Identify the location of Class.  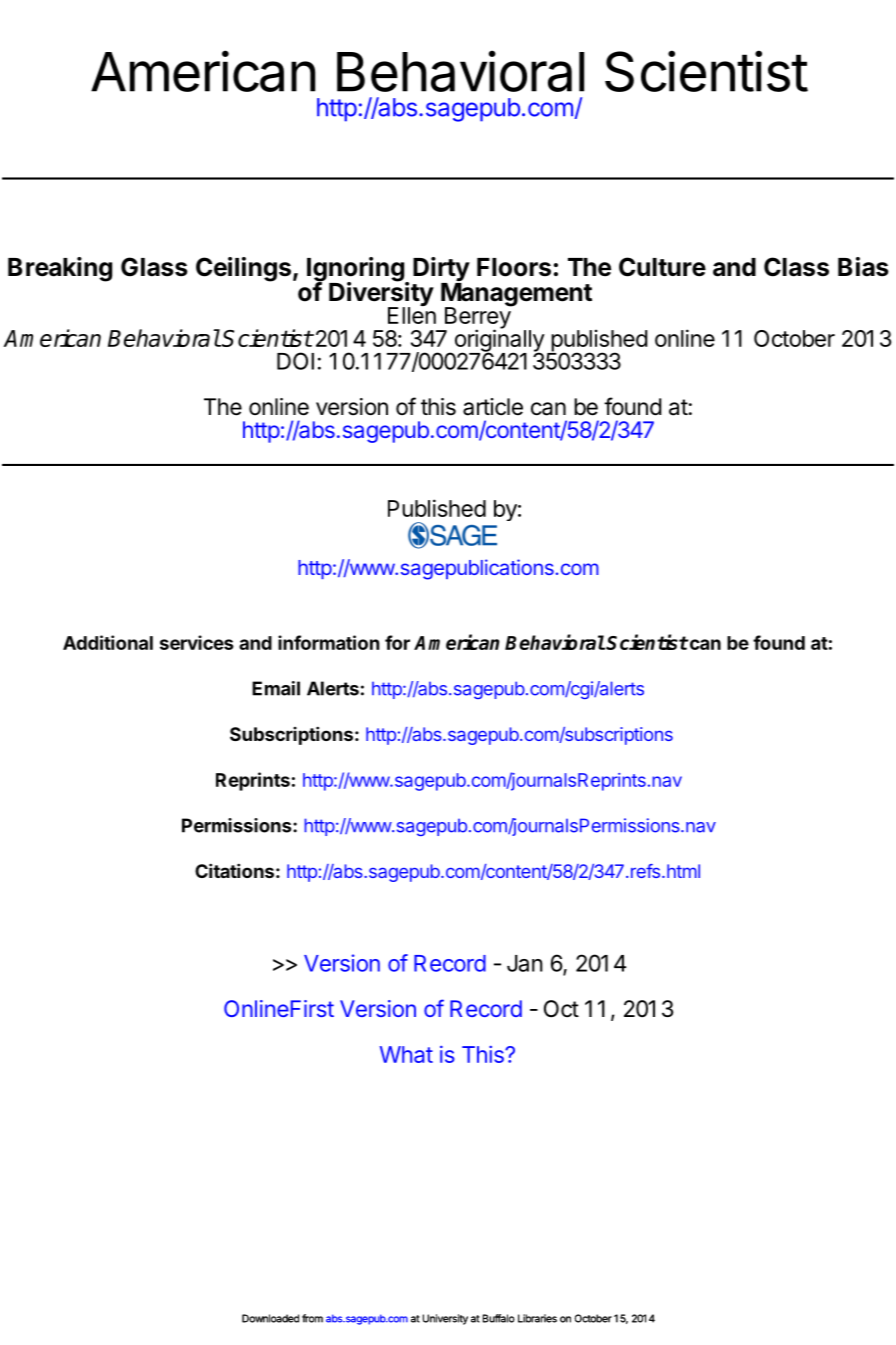
(796, 267).
